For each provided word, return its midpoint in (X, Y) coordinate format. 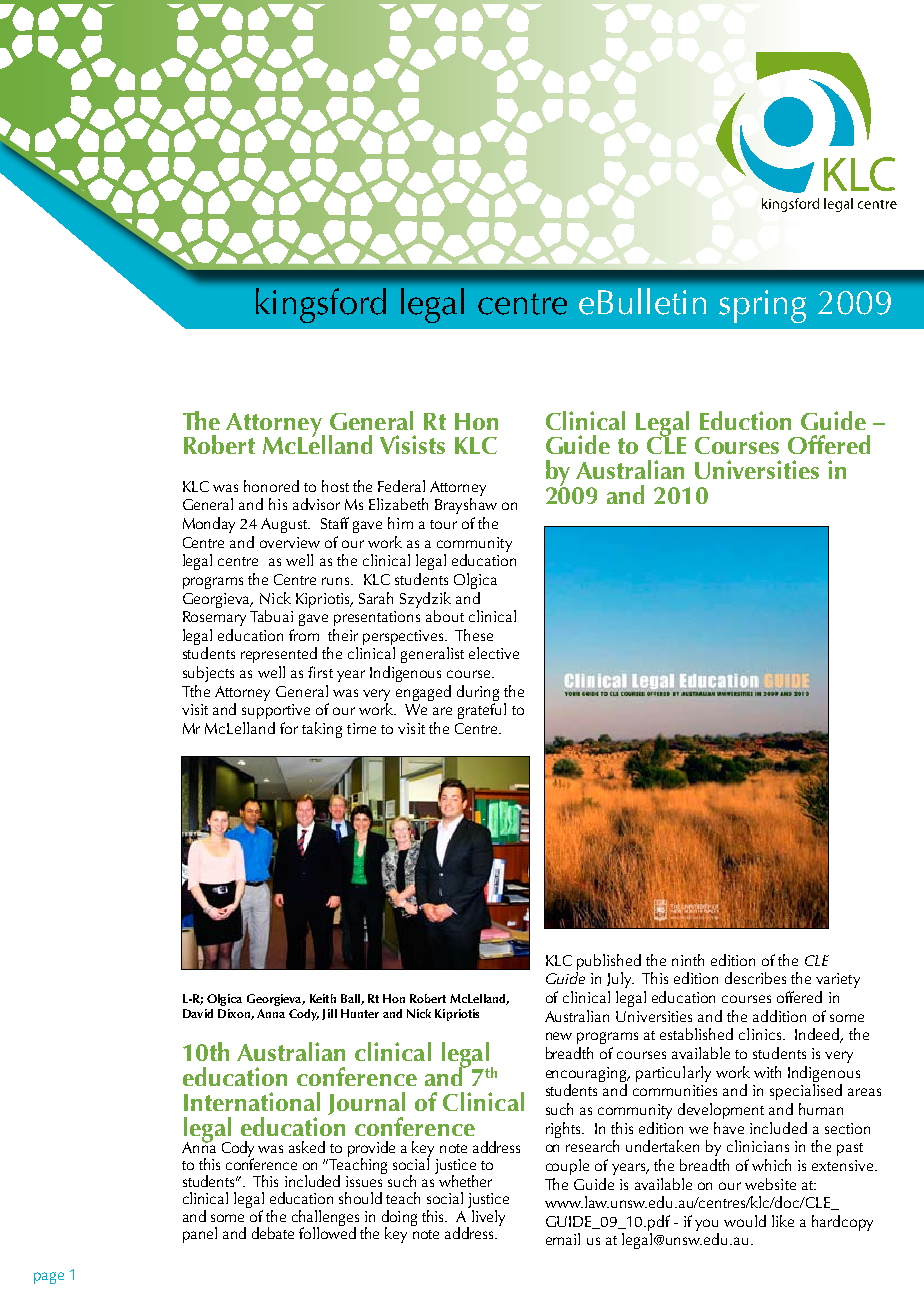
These (474, 635)
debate (273, 1233)
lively (488, 1218)
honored (271, 486)
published (609, 962)
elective (494, 653)
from (304, 635)
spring (762, 306)
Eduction (745, 420)
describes (755, 978)
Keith (323, 998)
